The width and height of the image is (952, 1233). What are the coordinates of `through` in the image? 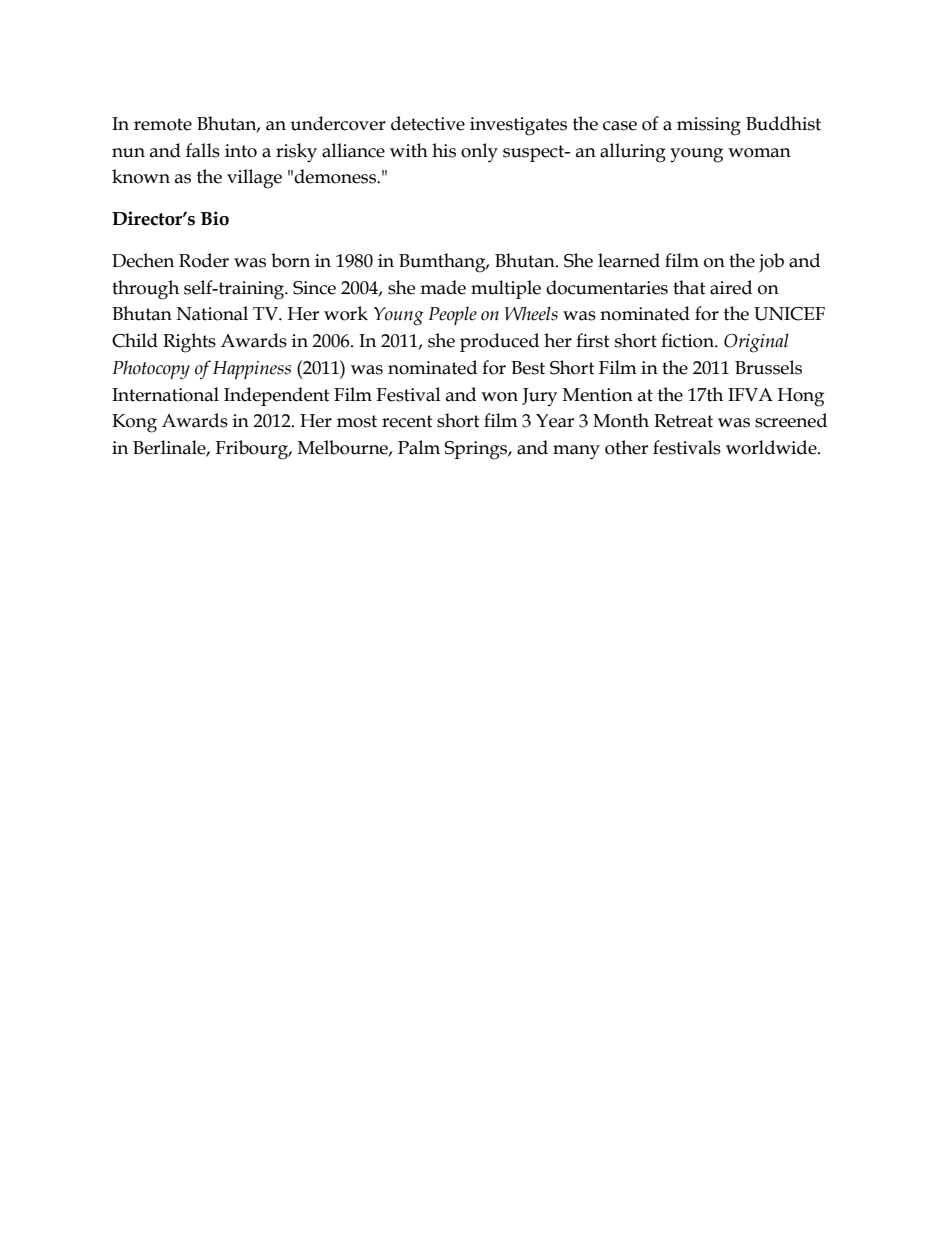 It's located at (145, 290).
